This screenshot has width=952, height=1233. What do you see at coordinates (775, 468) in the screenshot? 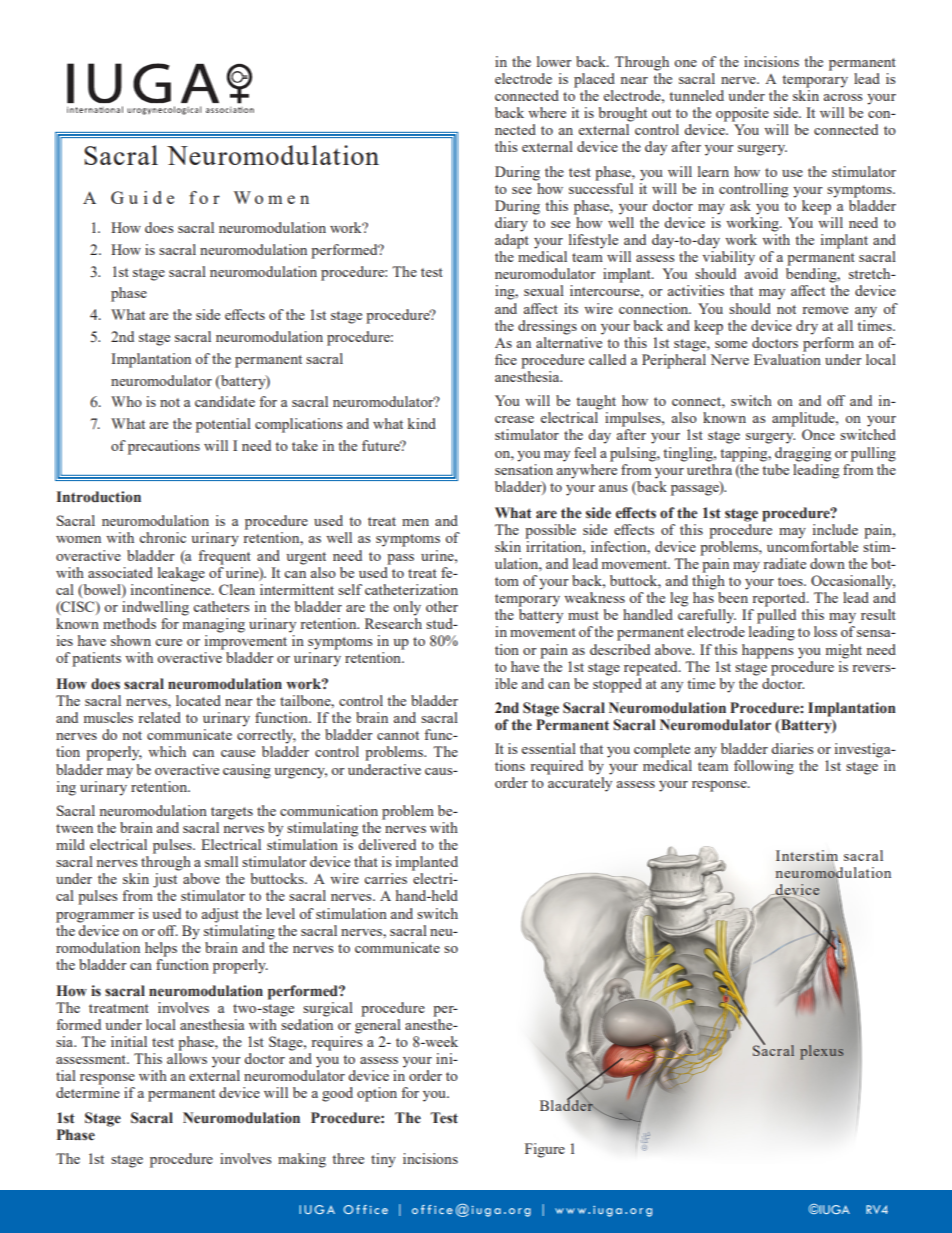
I see `tube` at bounding box center [775, 468].
